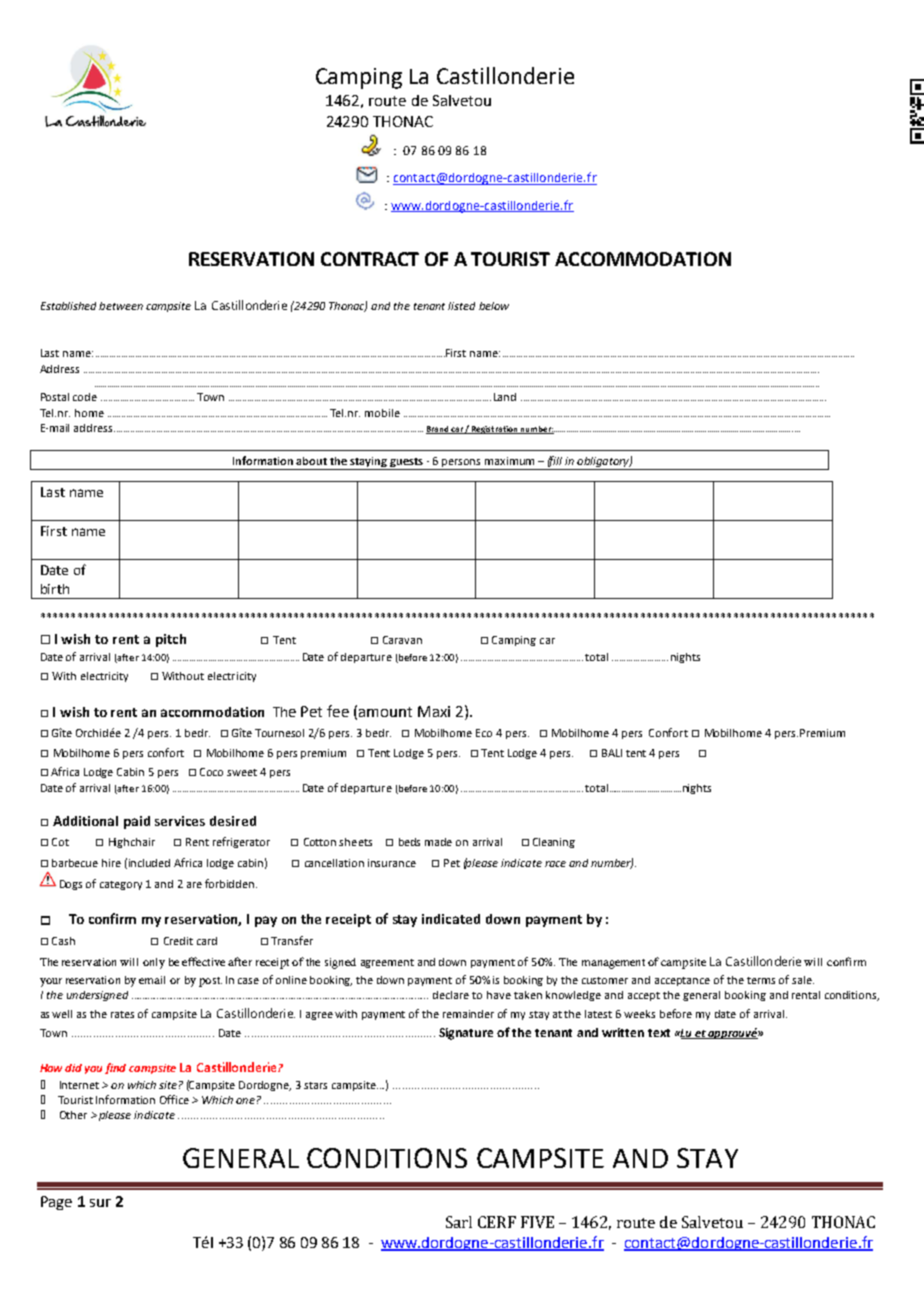 This screenshot has width=924, height=1308. What do you see at coordinates (497, 1222) in the screenshot?
I see `CERF` at bounding box center [497, 1222].
